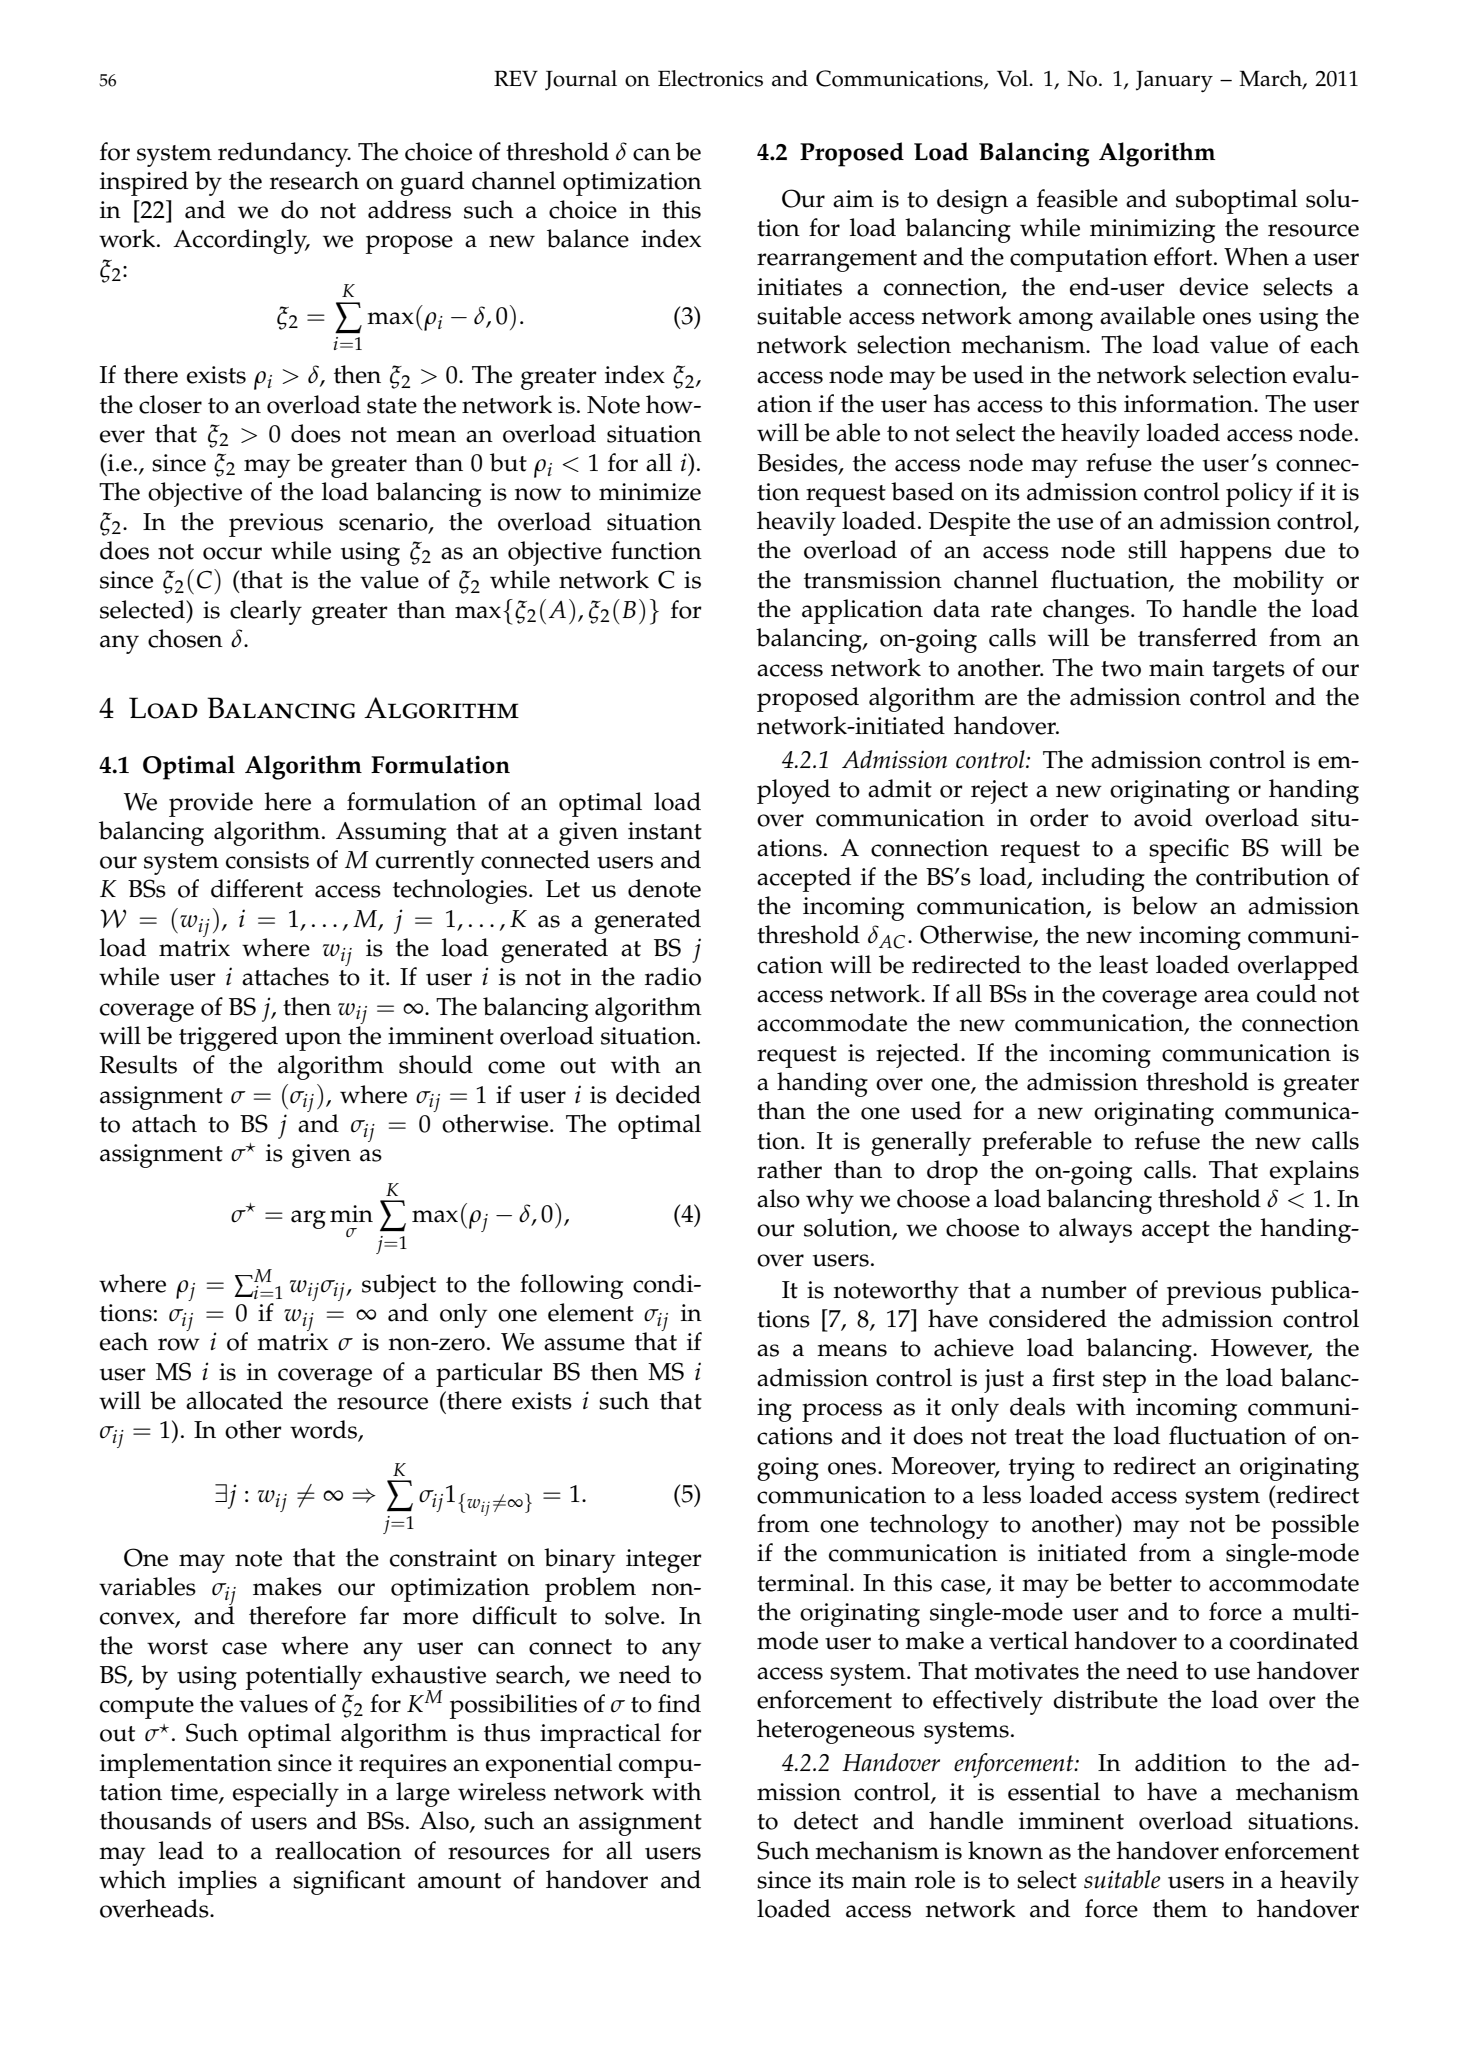 The width and height of the page is (1459, 2063). What do you see at coordinates (232, 553) in the page?
I see `occur` at bounding box center [232, 553].
